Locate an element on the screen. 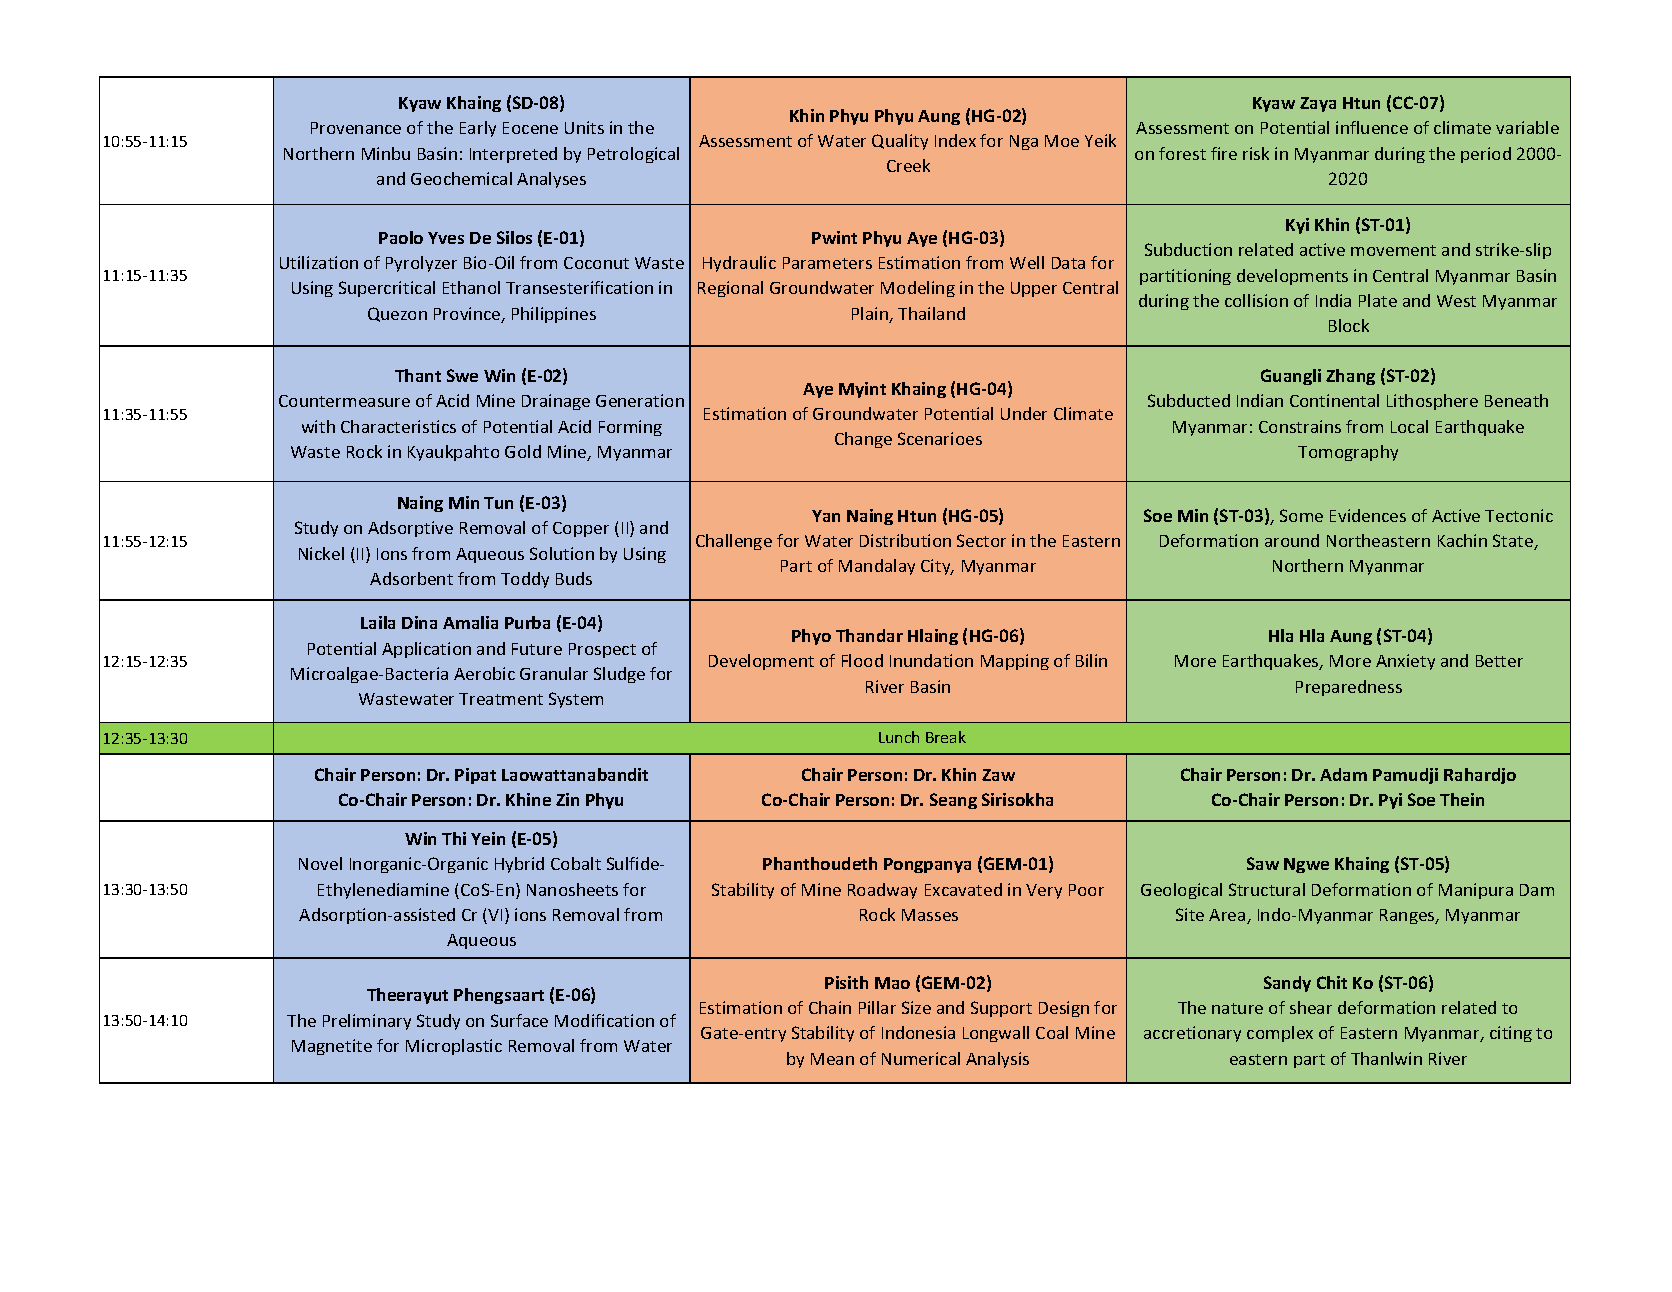 Image resolution: width=1672 pixels, height=1292 pixels. Swe is located at coordinates (462, 375).
